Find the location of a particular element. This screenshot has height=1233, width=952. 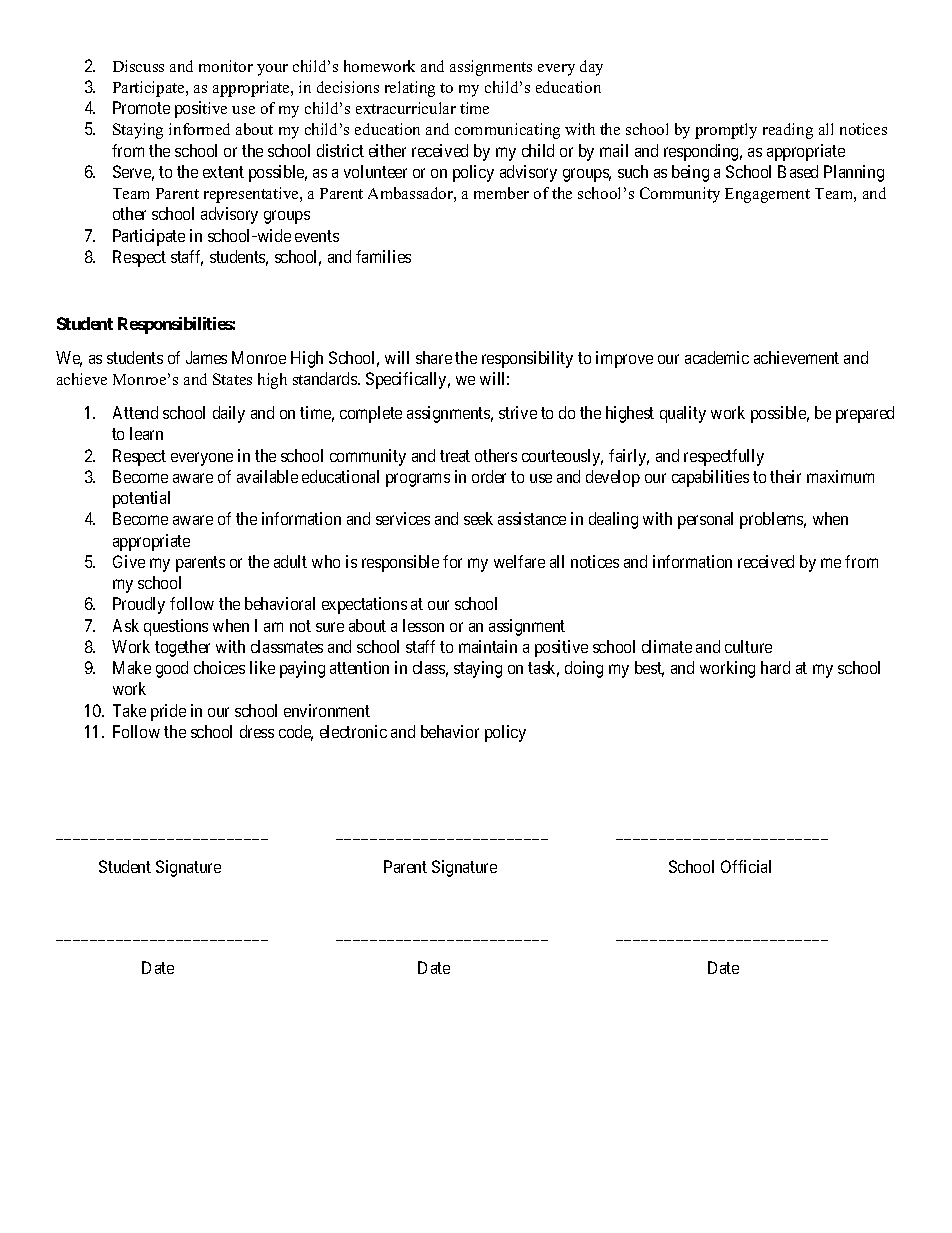

order is located at coordinates (489, 476).
